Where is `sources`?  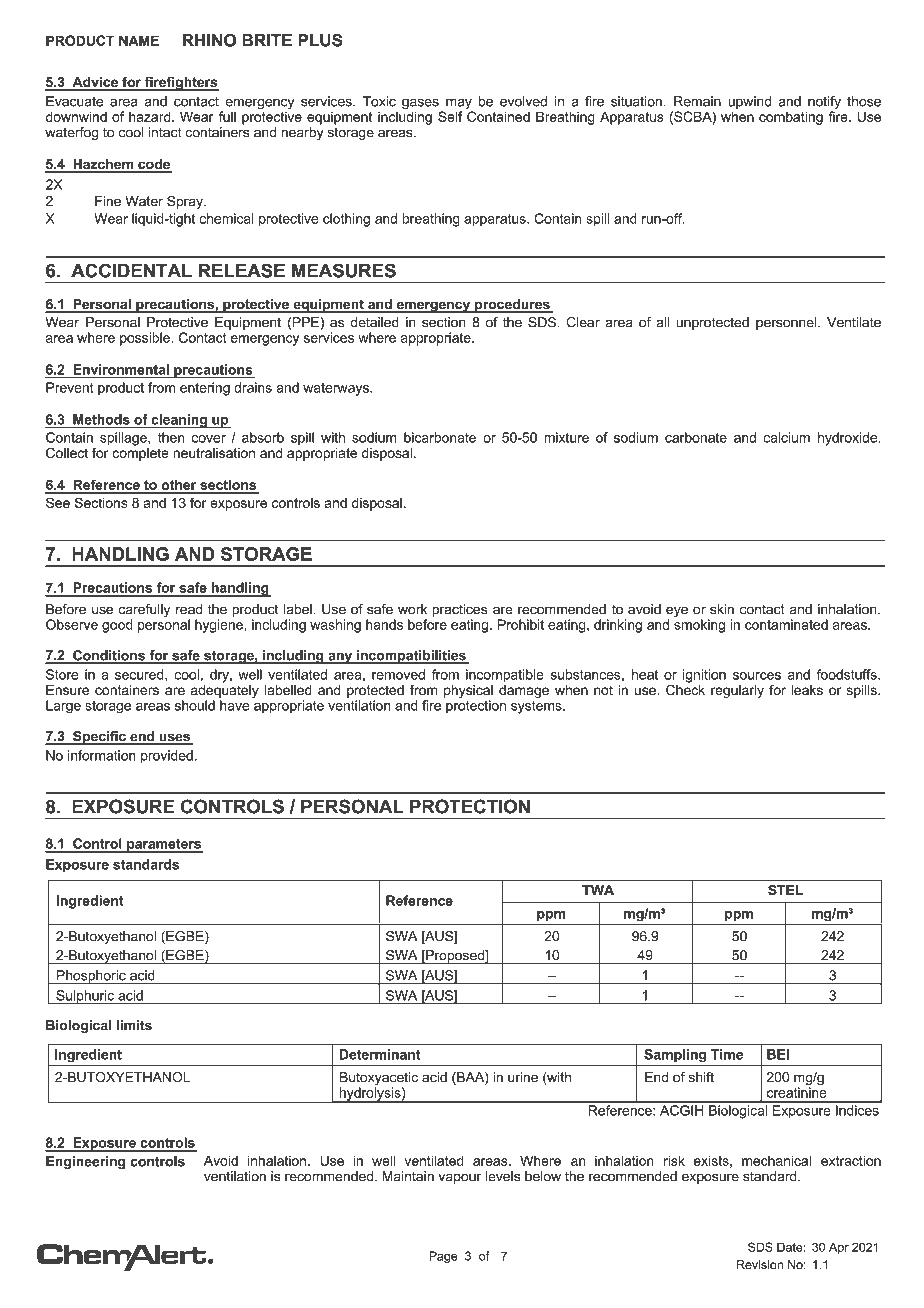
sources is located at coordinates (757, 676).
